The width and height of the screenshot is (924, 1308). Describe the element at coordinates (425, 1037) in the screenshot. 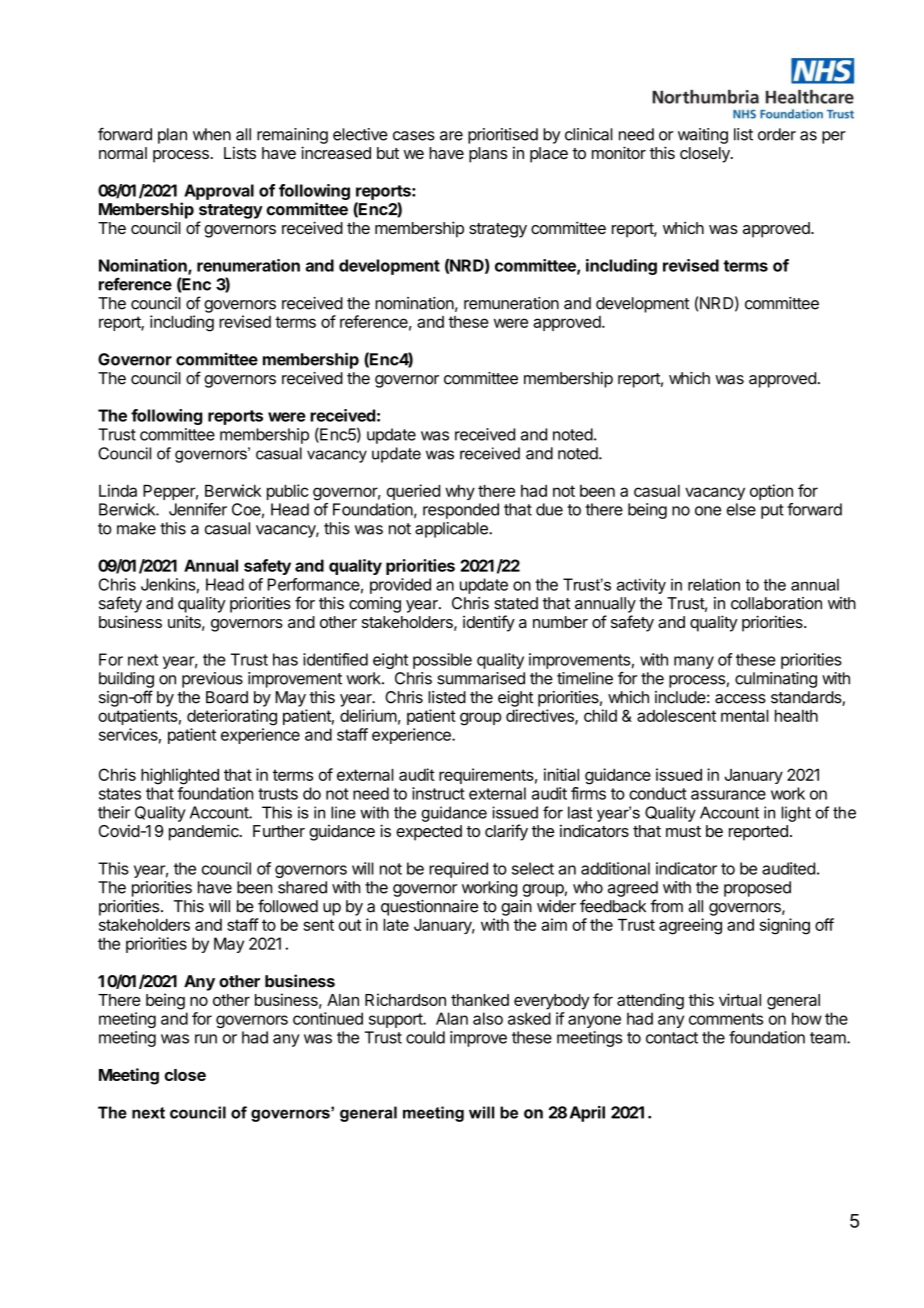

I see `could` at that location.
